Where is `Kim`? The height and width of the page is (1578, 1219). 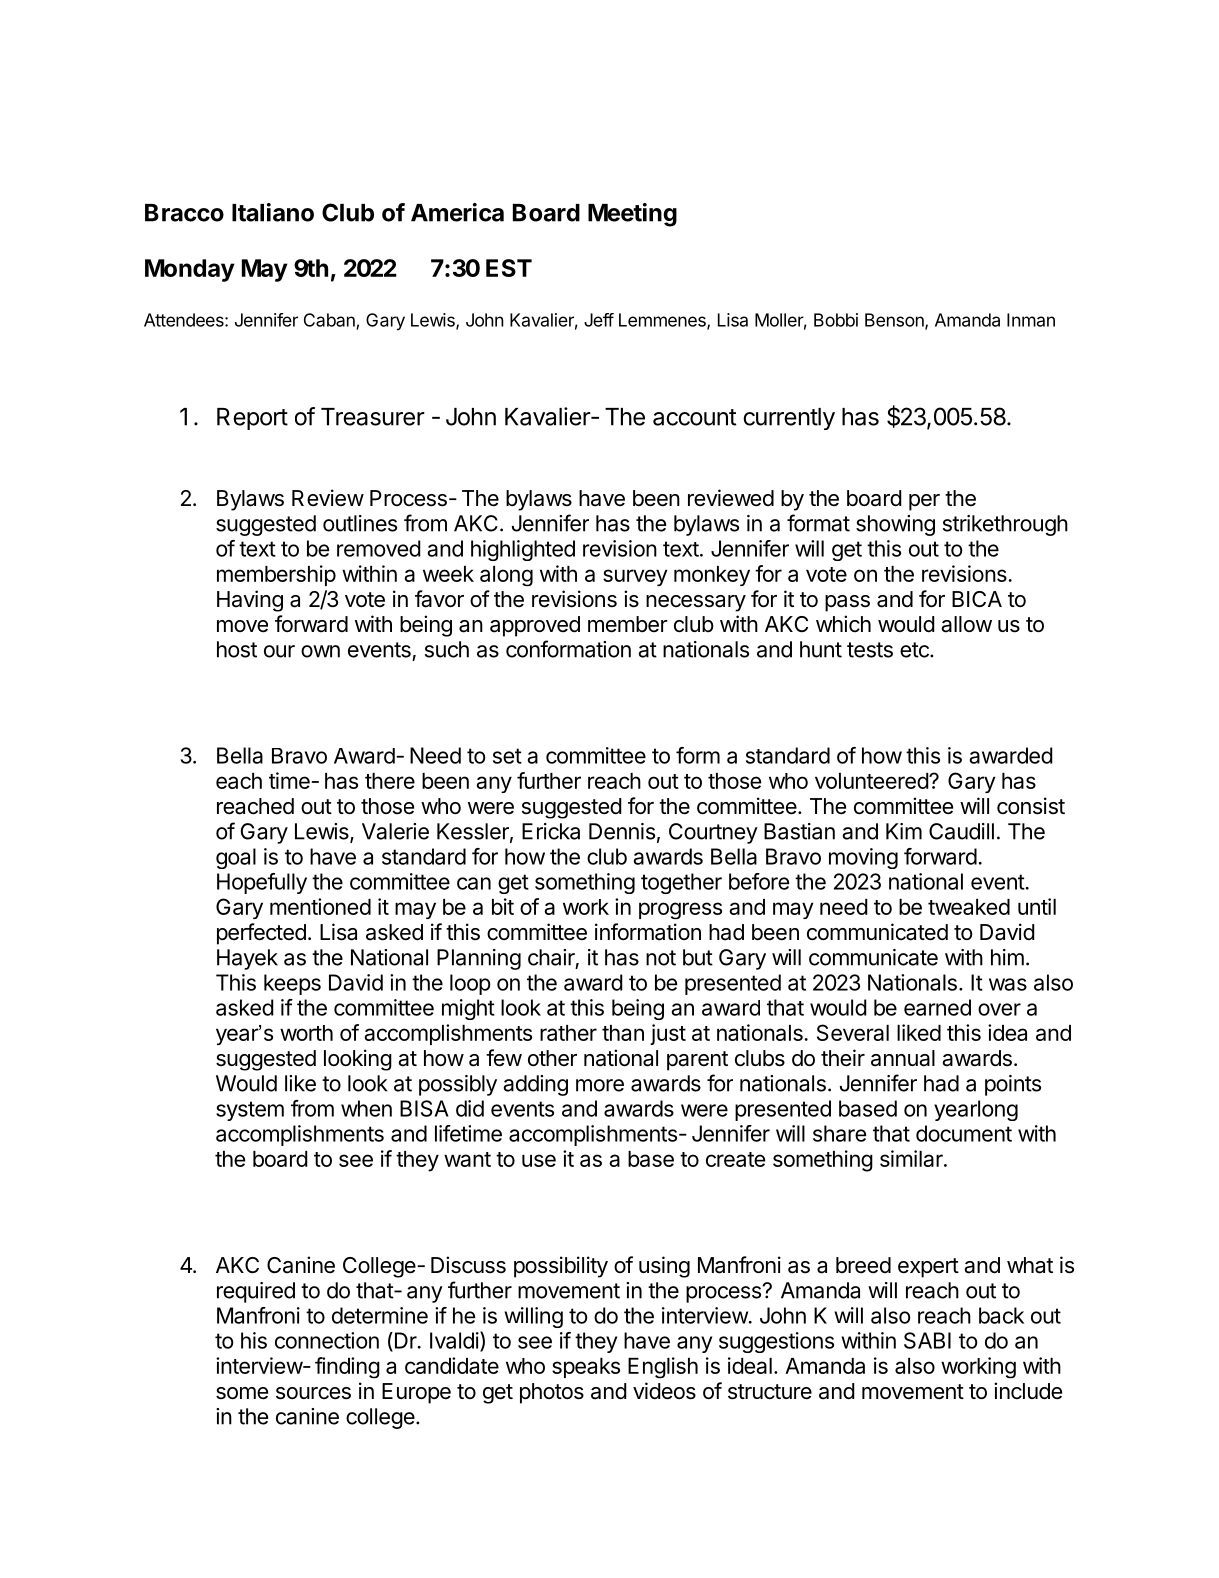
Kim is located at coordinates (904, 831).
